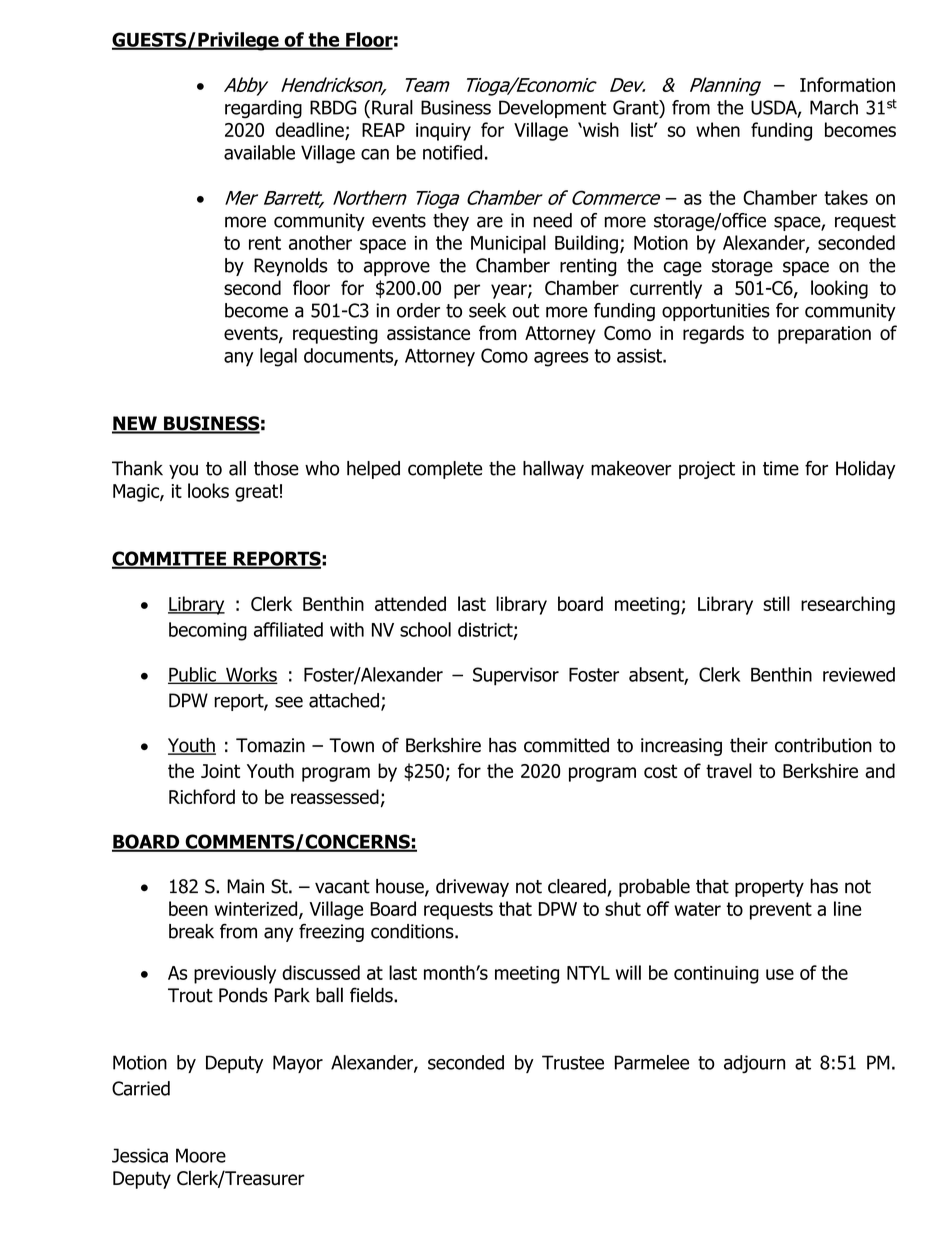 The image size is (952, 1233). I want to click on agrees, so click(561, 359).
